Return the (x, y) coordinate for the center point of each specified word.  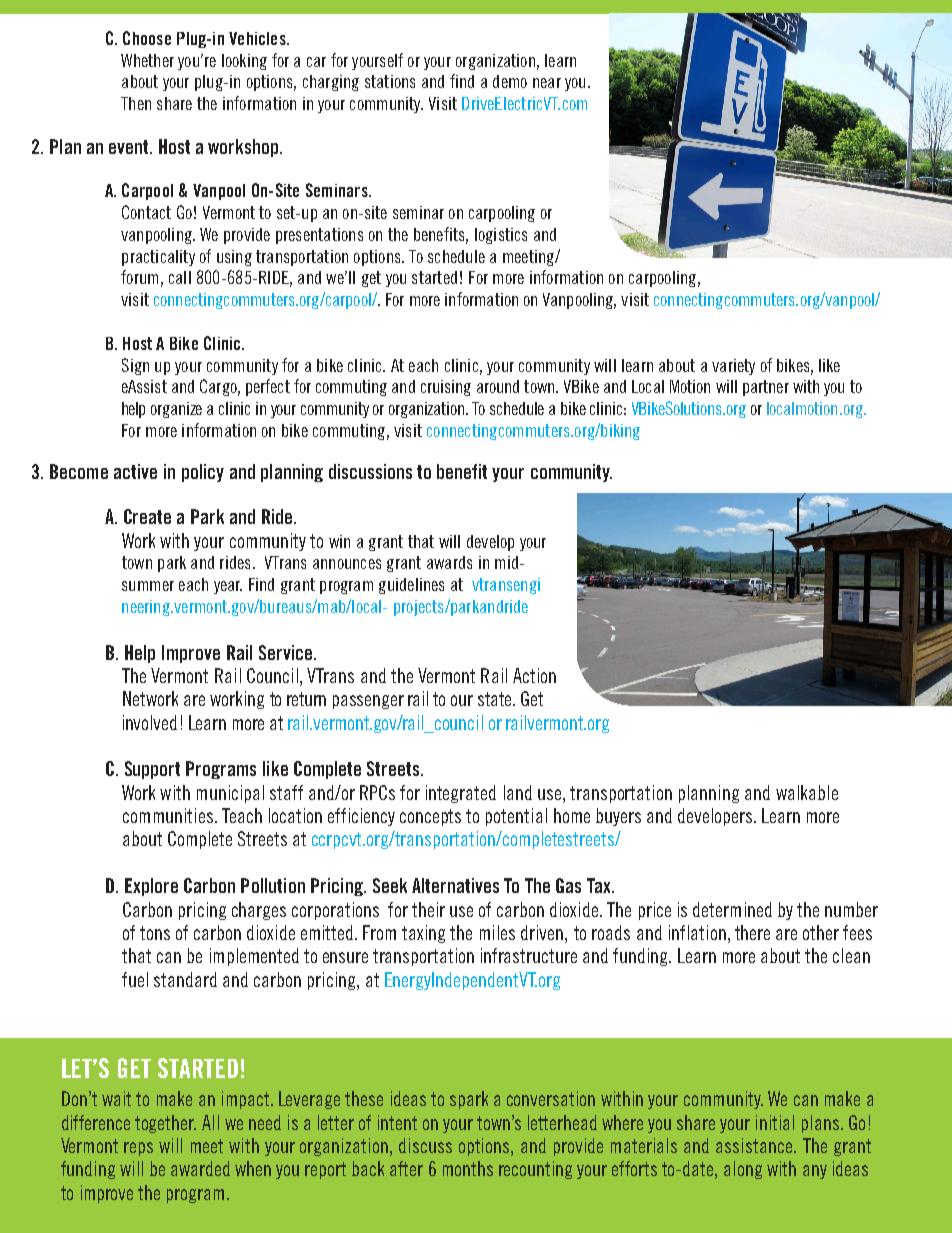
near (547, 83)
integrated (461, 794)
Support (152, 770)
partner (766, 388)
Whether (147, 60)
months (468, 1168)
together (165, 1124)
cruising (446, 388)
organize (176, 410)
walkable (807, 792)
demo (510, 81)
